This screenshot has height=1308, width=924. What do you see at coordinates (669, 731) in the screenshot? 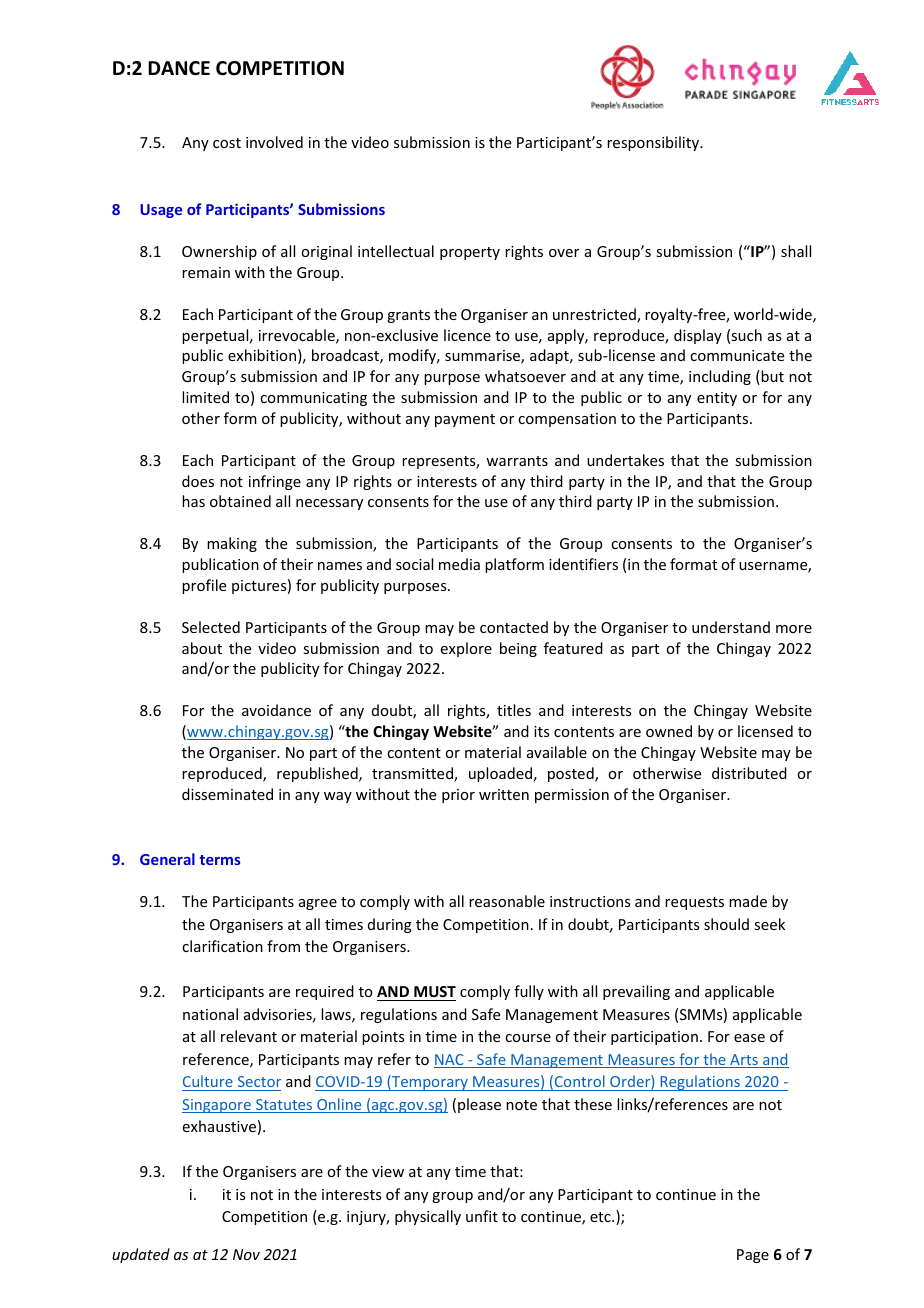
I see `owned` at bounding box center [669, 731].
